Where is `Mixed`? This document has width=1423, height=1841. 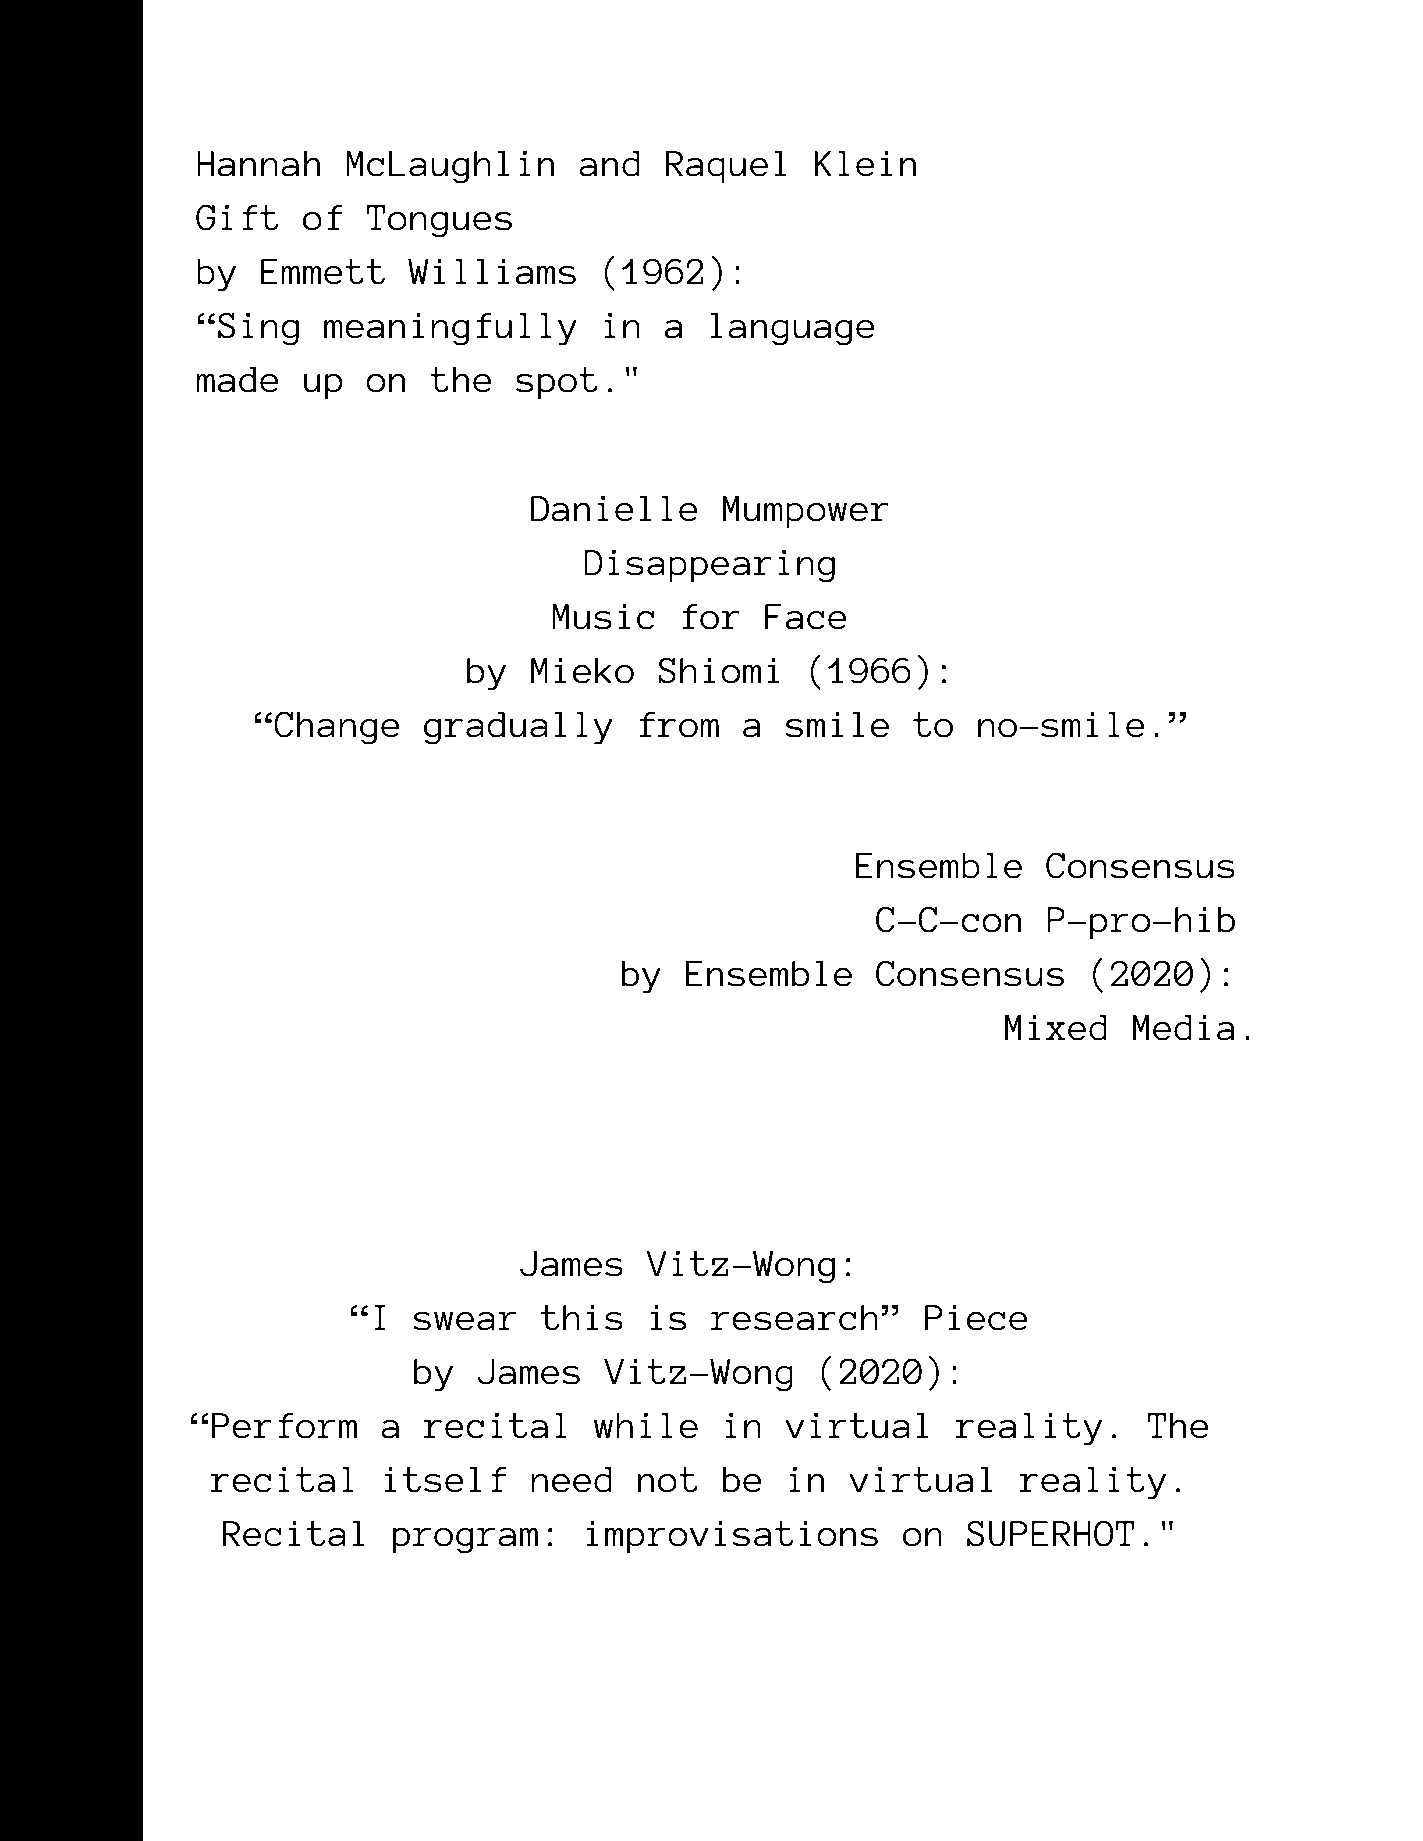 Mixed is located at coordinates (1056, 1028).
